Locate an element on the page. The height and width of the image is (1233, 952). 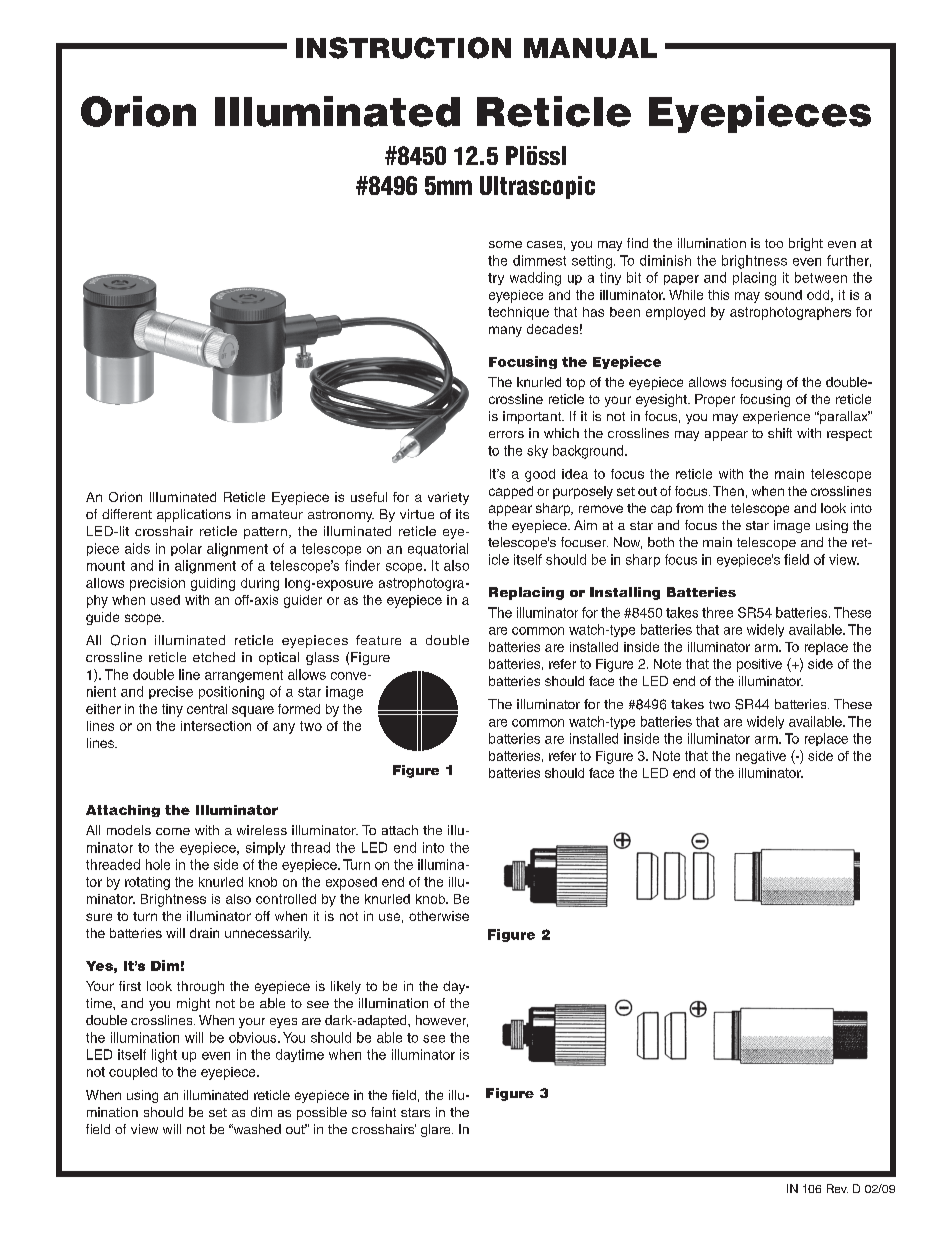
many is located at coordinates (505, 331).
